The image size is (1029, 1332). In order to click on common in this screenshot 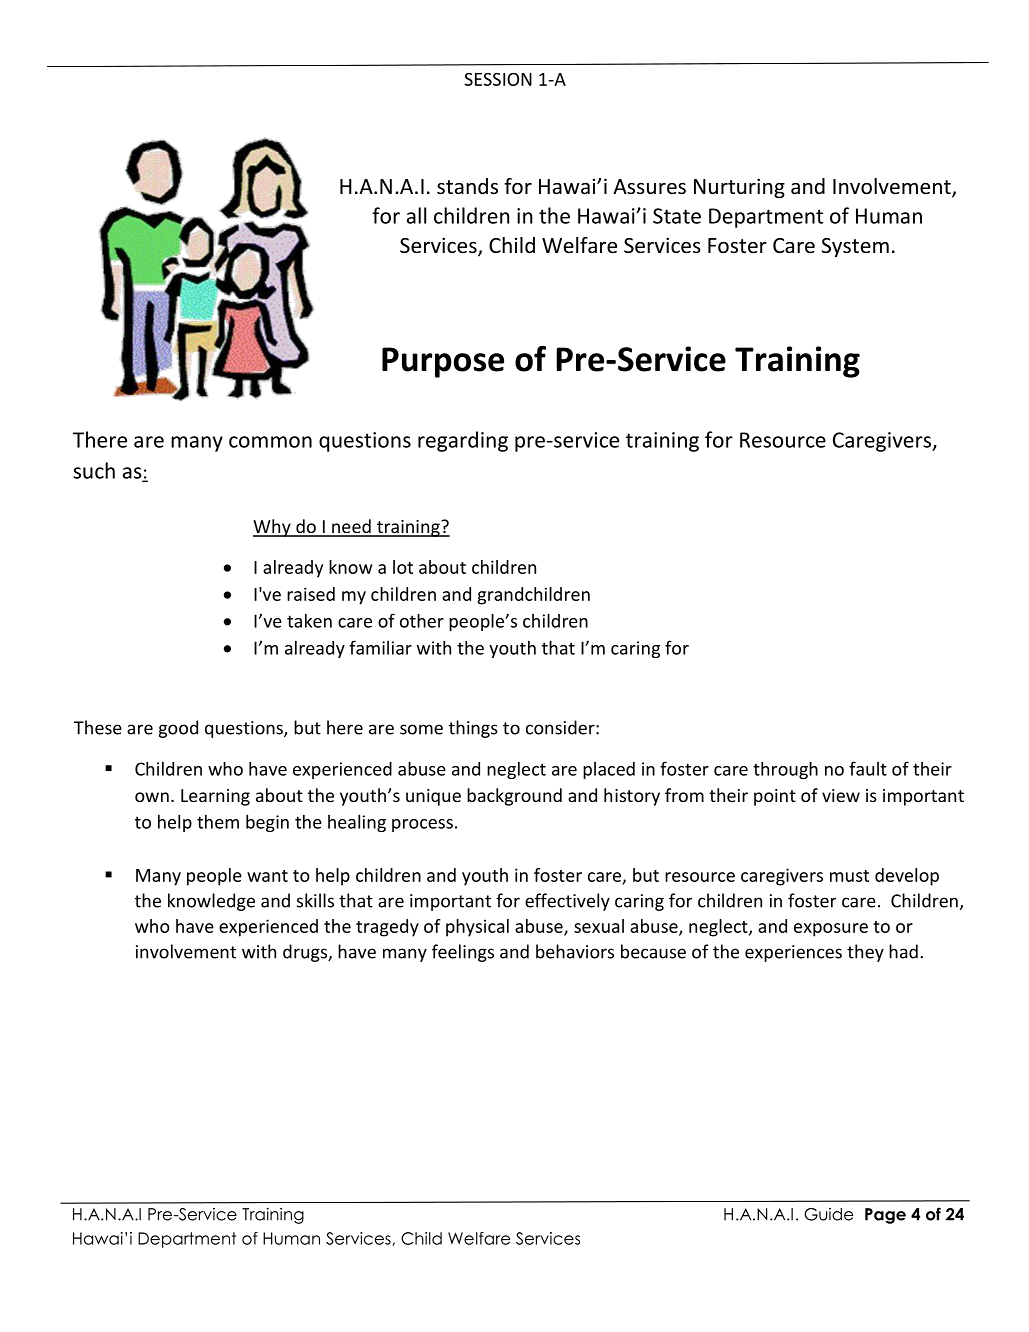, I will do `click(270, 442)`.
